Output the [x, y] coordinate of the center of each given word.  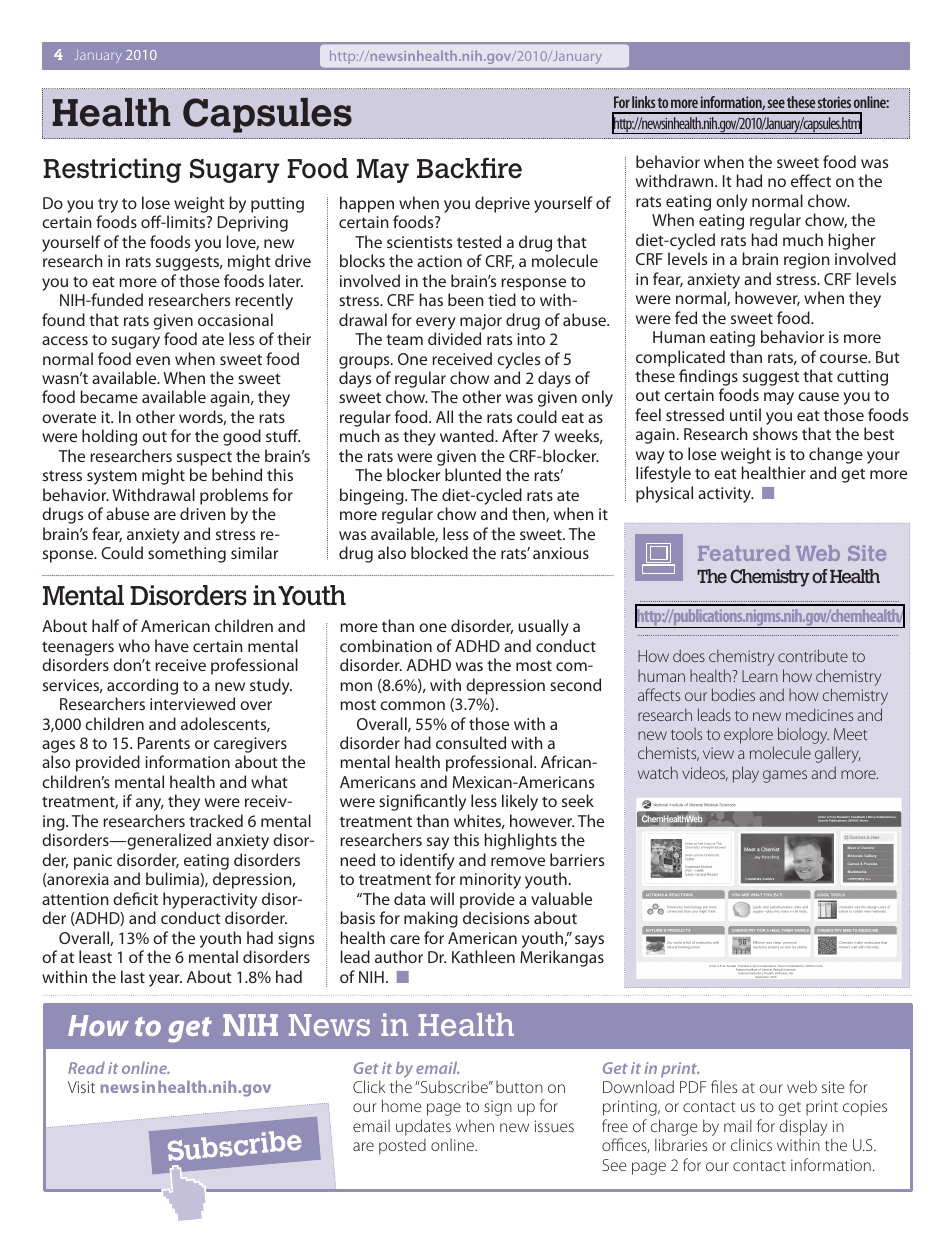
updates [423, 1127]
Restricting [112, 170]
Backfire [469, 168]
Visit [81, 1087]
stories [834, 102]
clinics [751, 1144]
